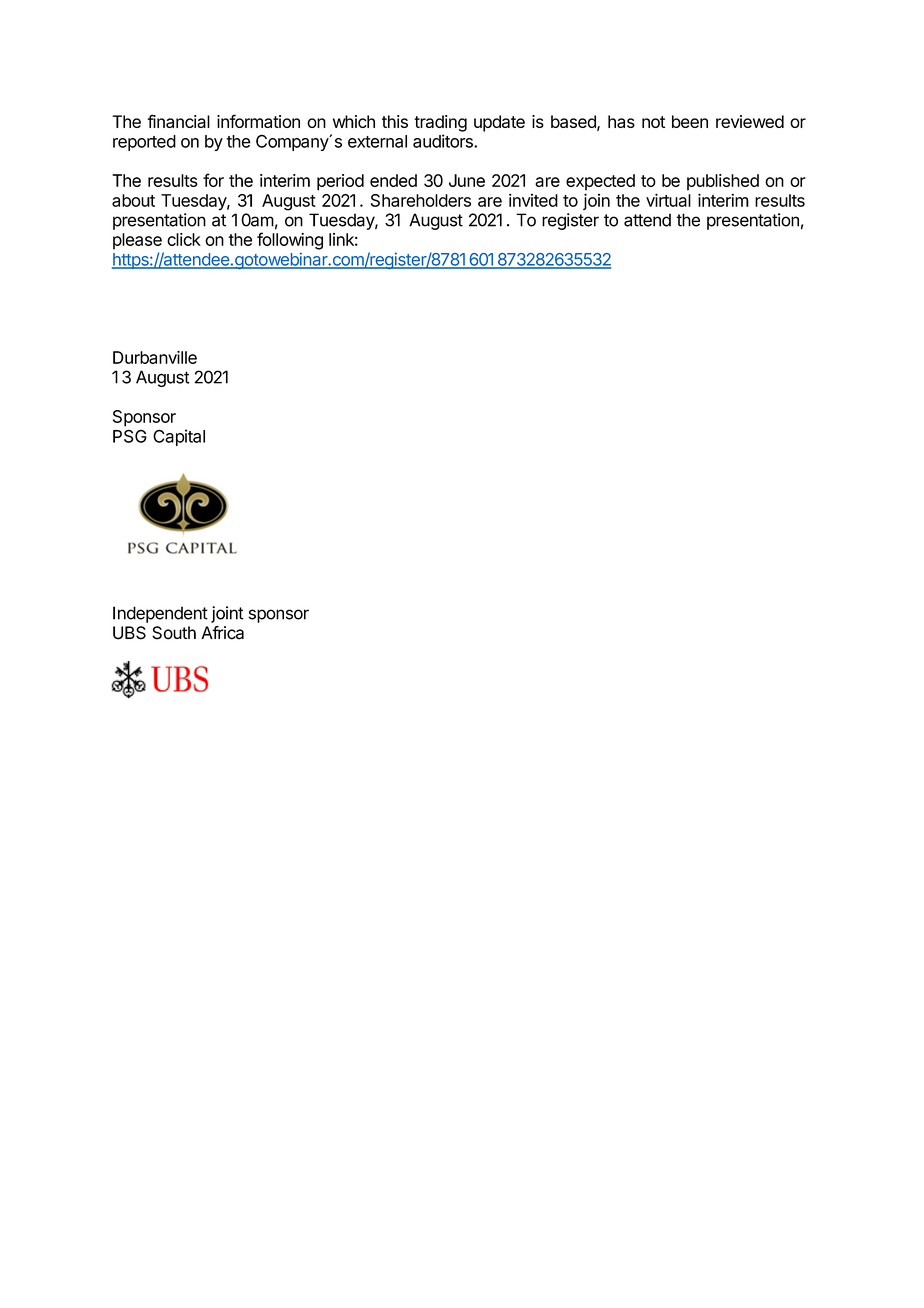 The image size is (924, 1308). I want to click on been, so click(690, 121).
